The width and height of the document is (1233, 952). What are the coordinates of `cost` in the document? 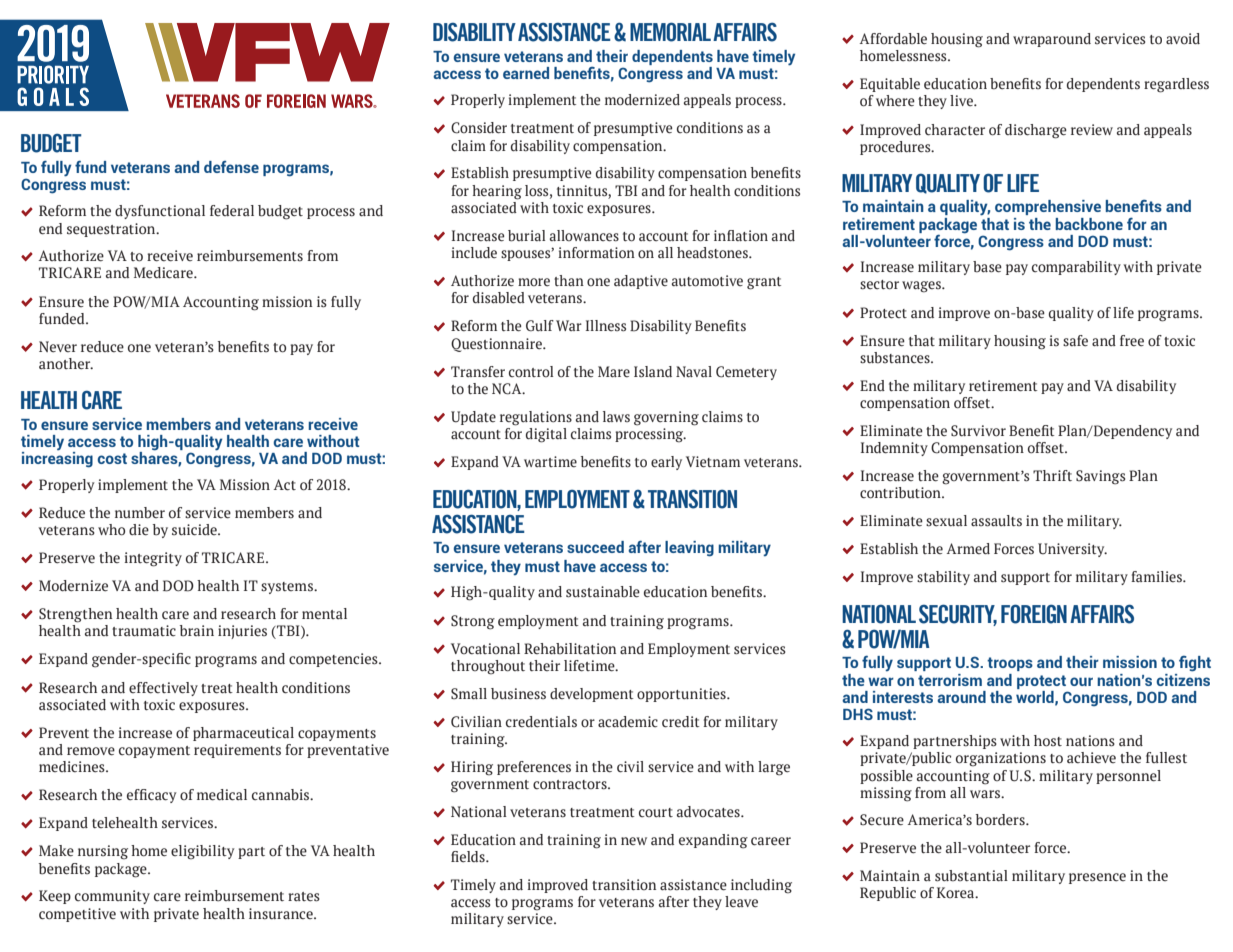 It's located at (112, 458).
